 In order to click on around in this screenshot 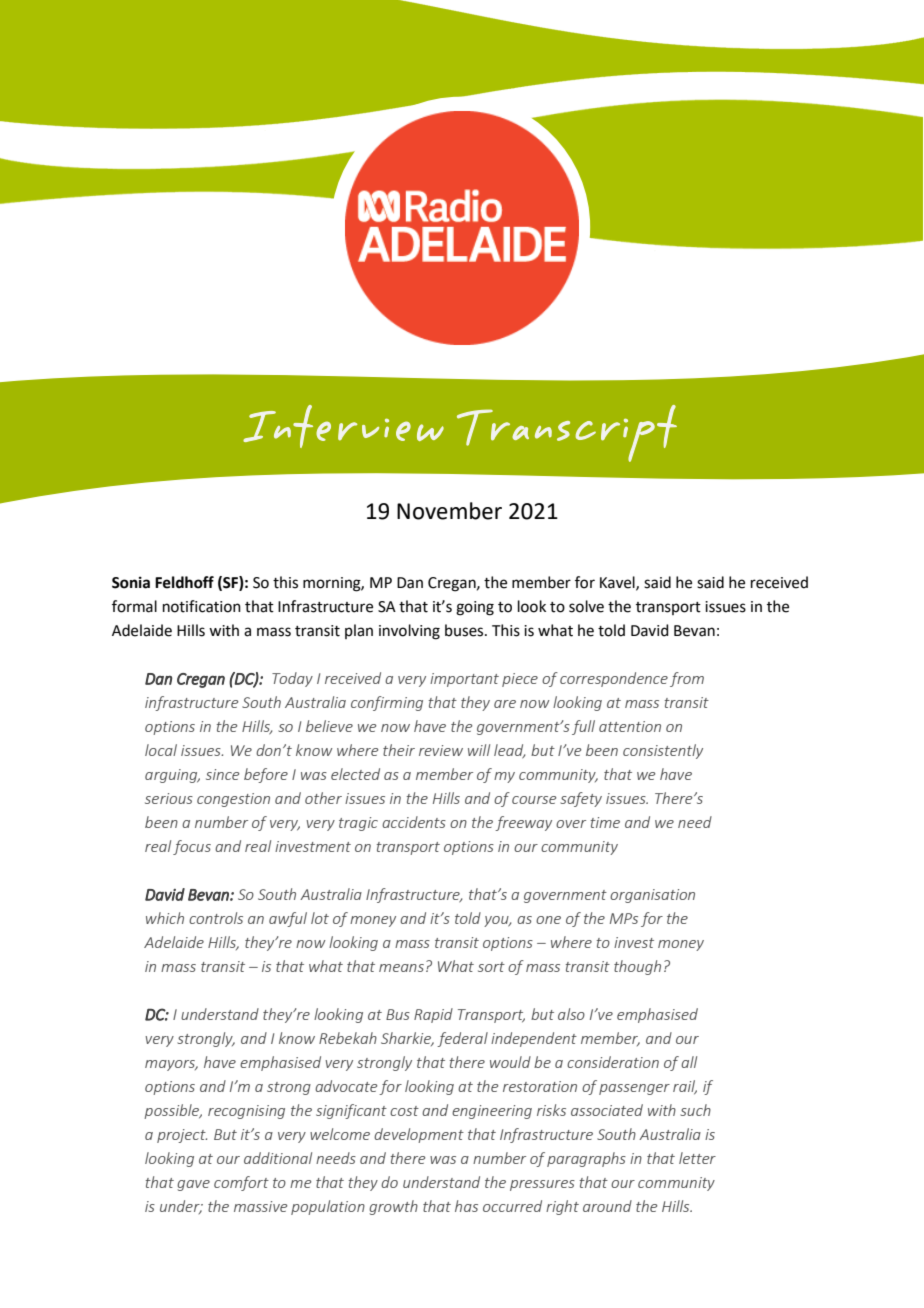, I will do `click(607, 1206)`.
